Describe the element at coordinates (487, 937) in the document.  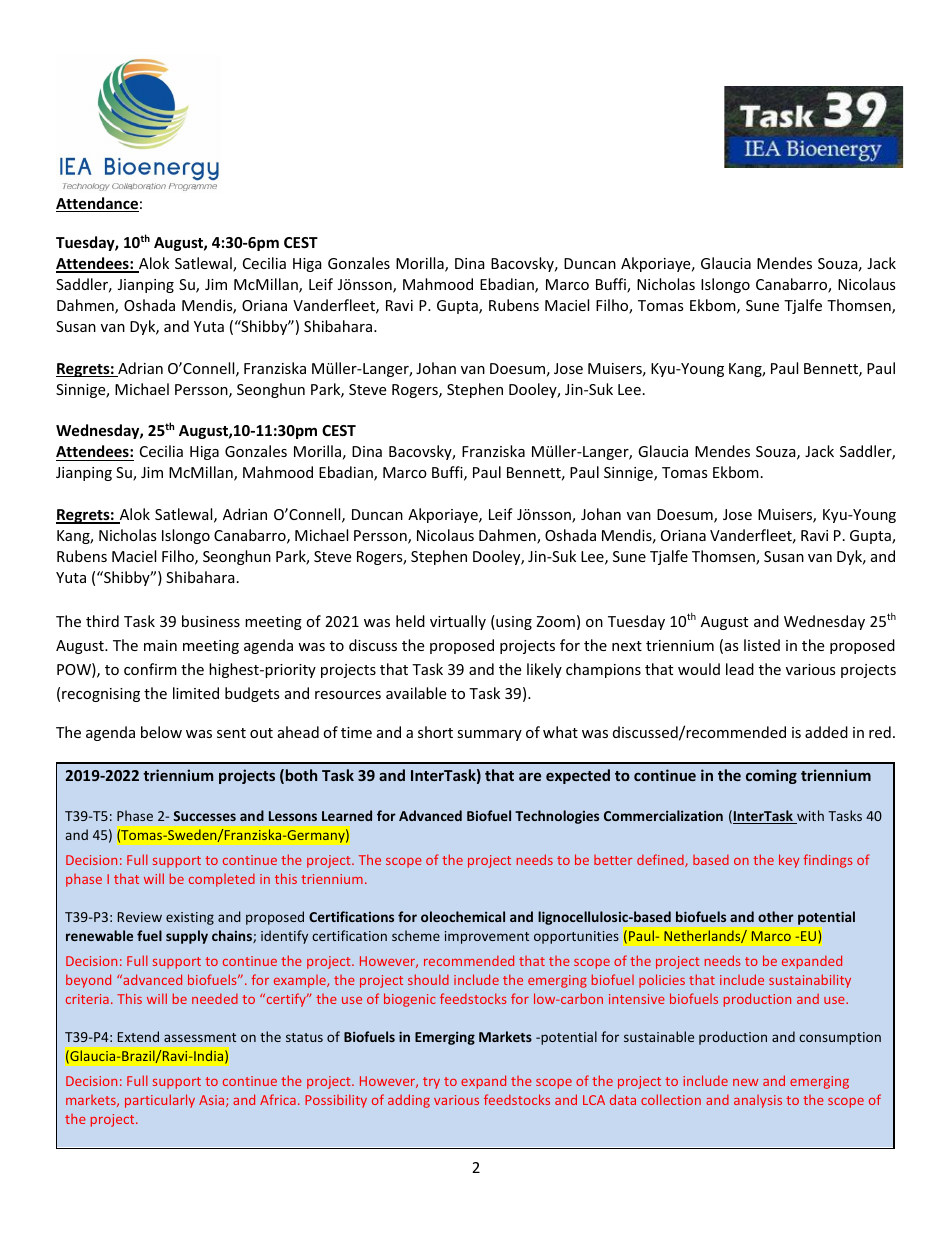
I see `improvement` at that location.
